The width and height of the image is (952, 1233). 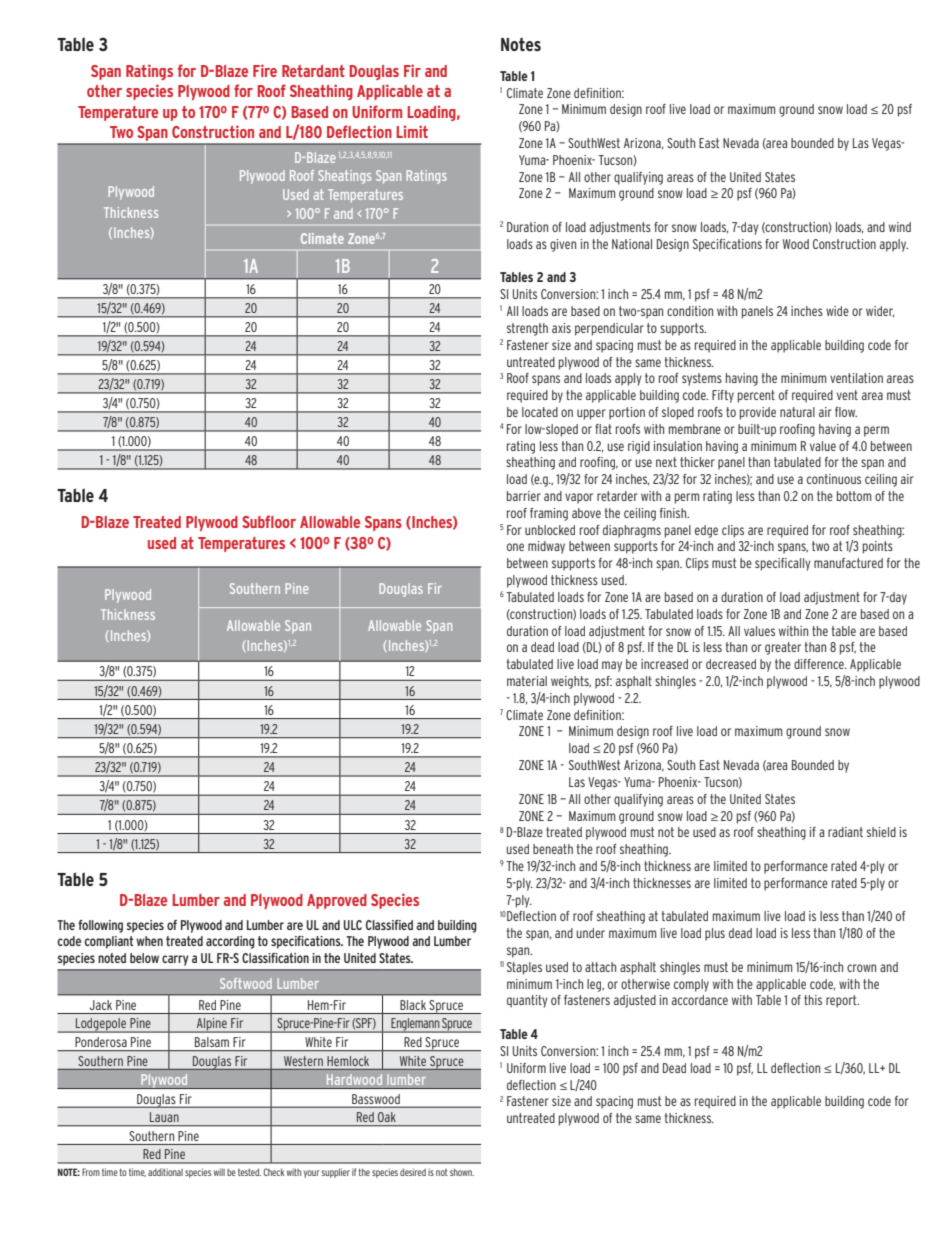 I want to click on additional, so click(x=165, y=1172).
